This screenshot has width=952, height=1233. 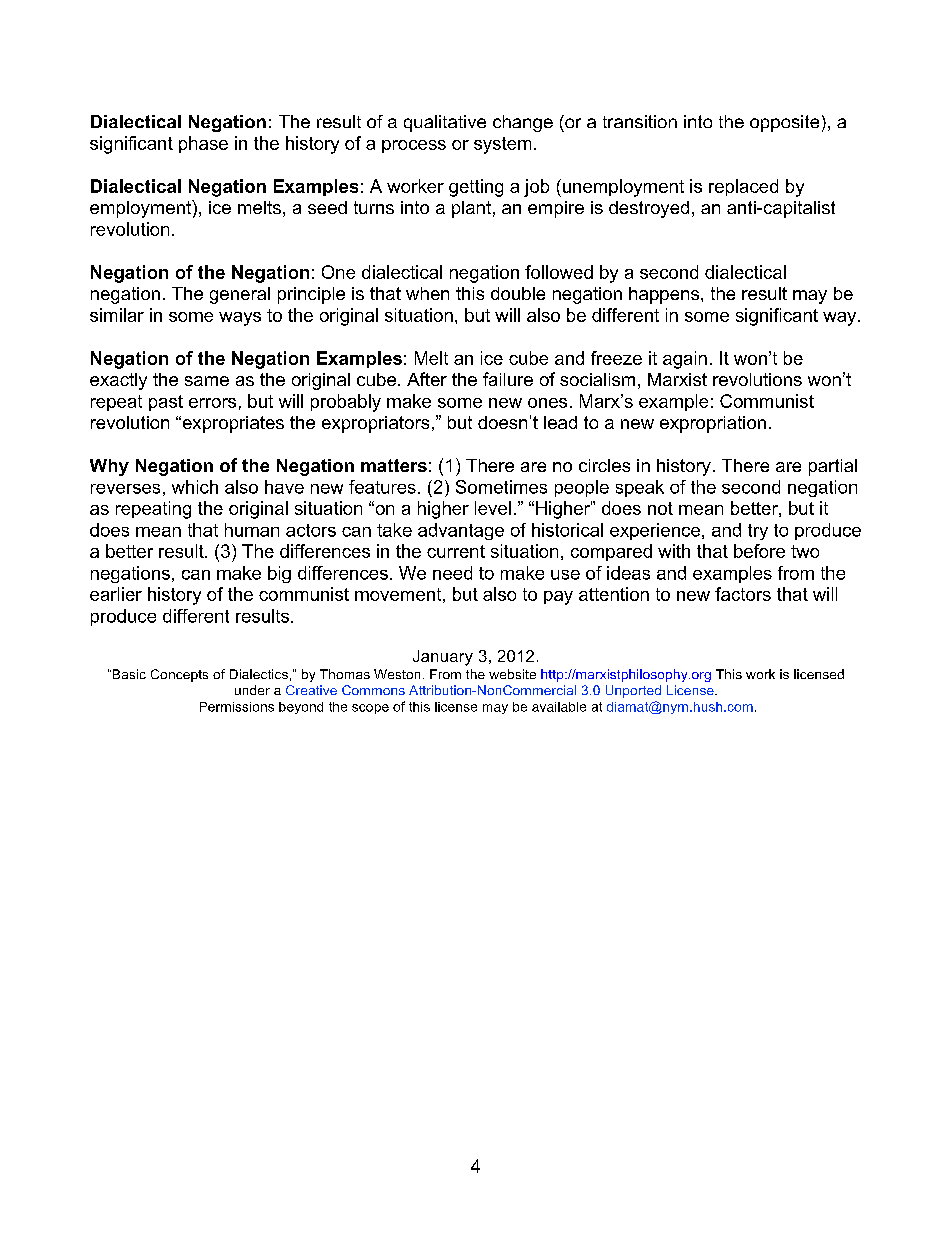 I want to click on expropriation, so click(x=713, y=424).
